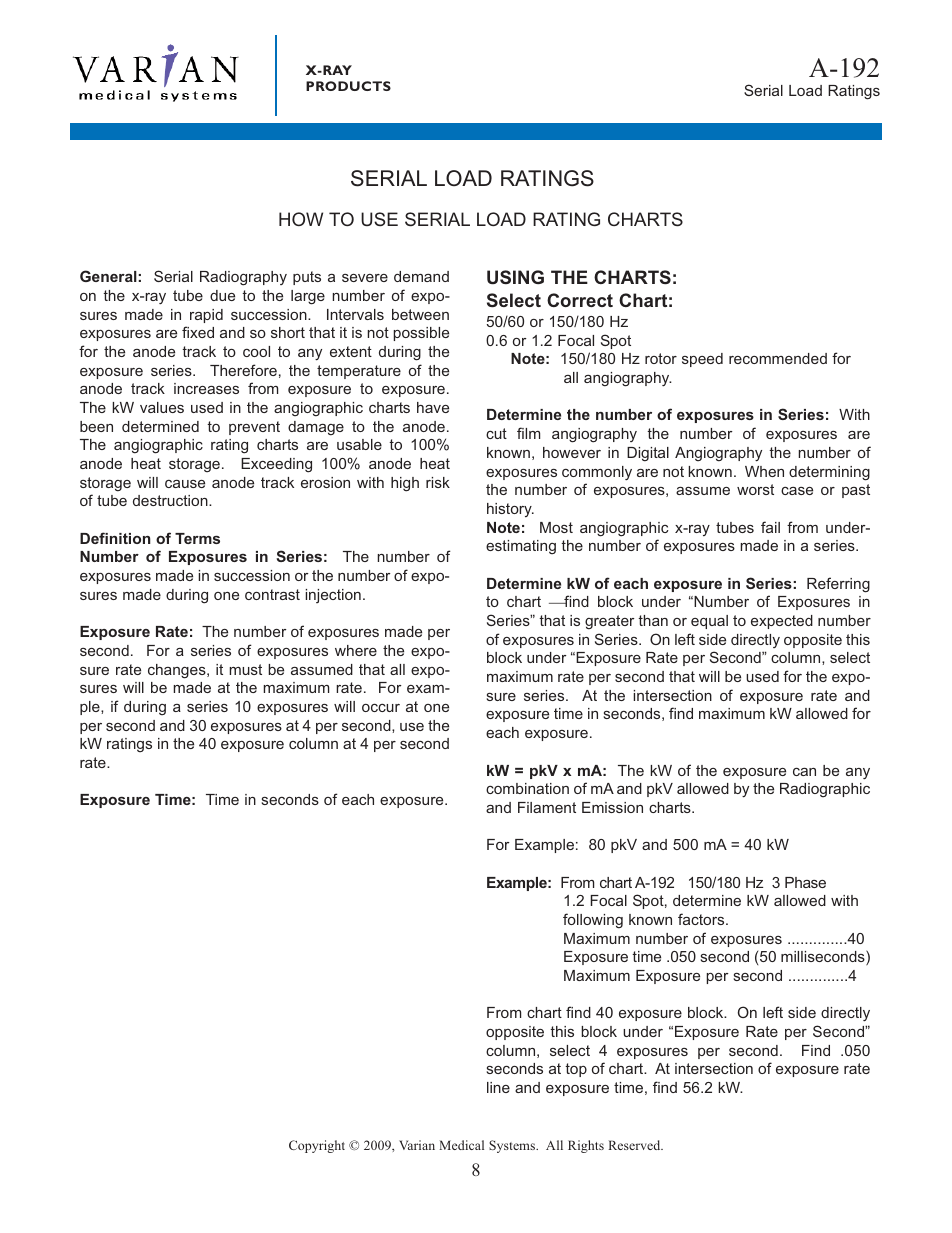 This page has width=952, height=1233. What do you see at coordinates (510, 510) in the page?
I see `history` at bounding box center [510, 510].
